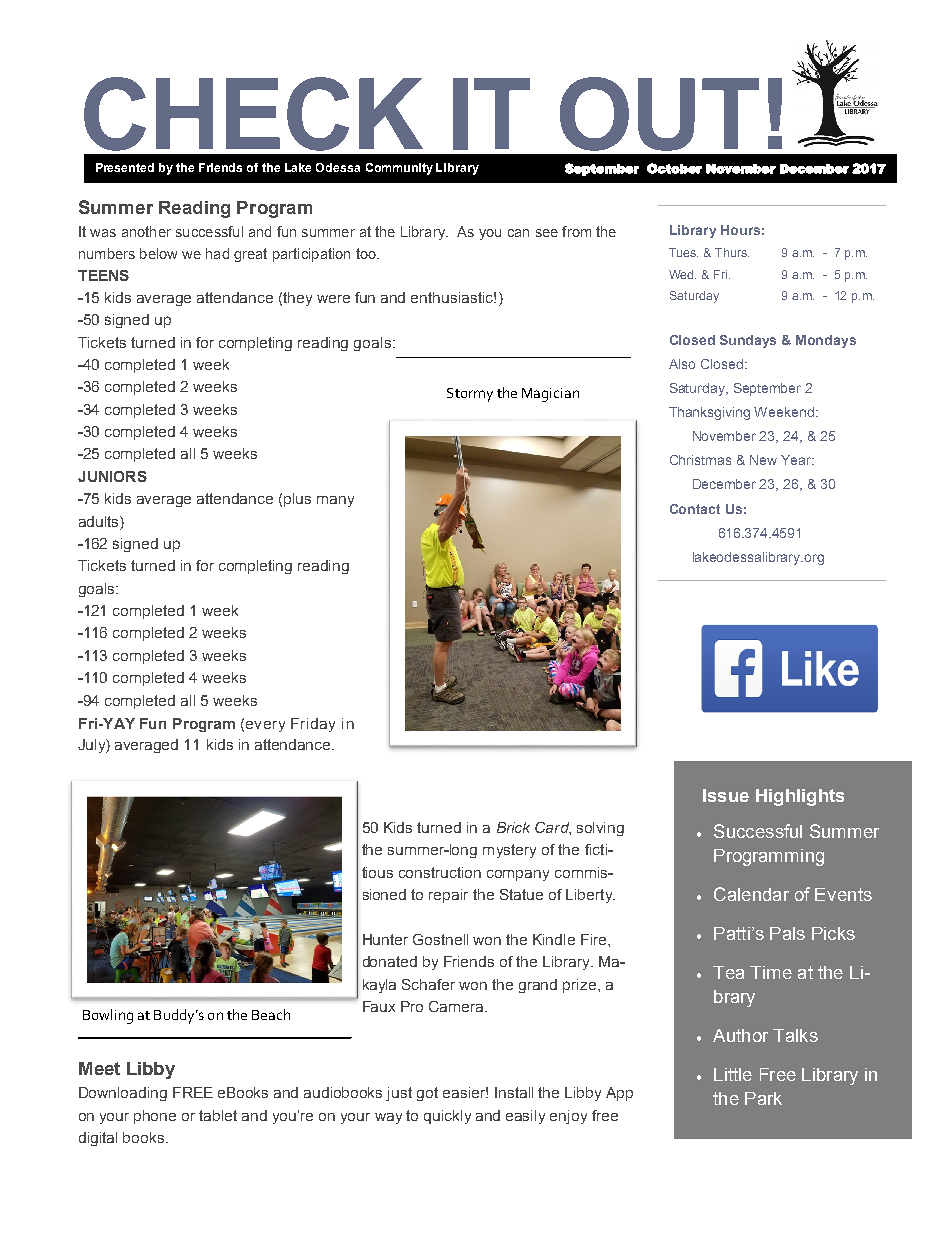 This page has height=1233, width=952. What do you see at coordinates (763, 1098) in the page?
I see `Park` at bounding box center [763, 1098].
